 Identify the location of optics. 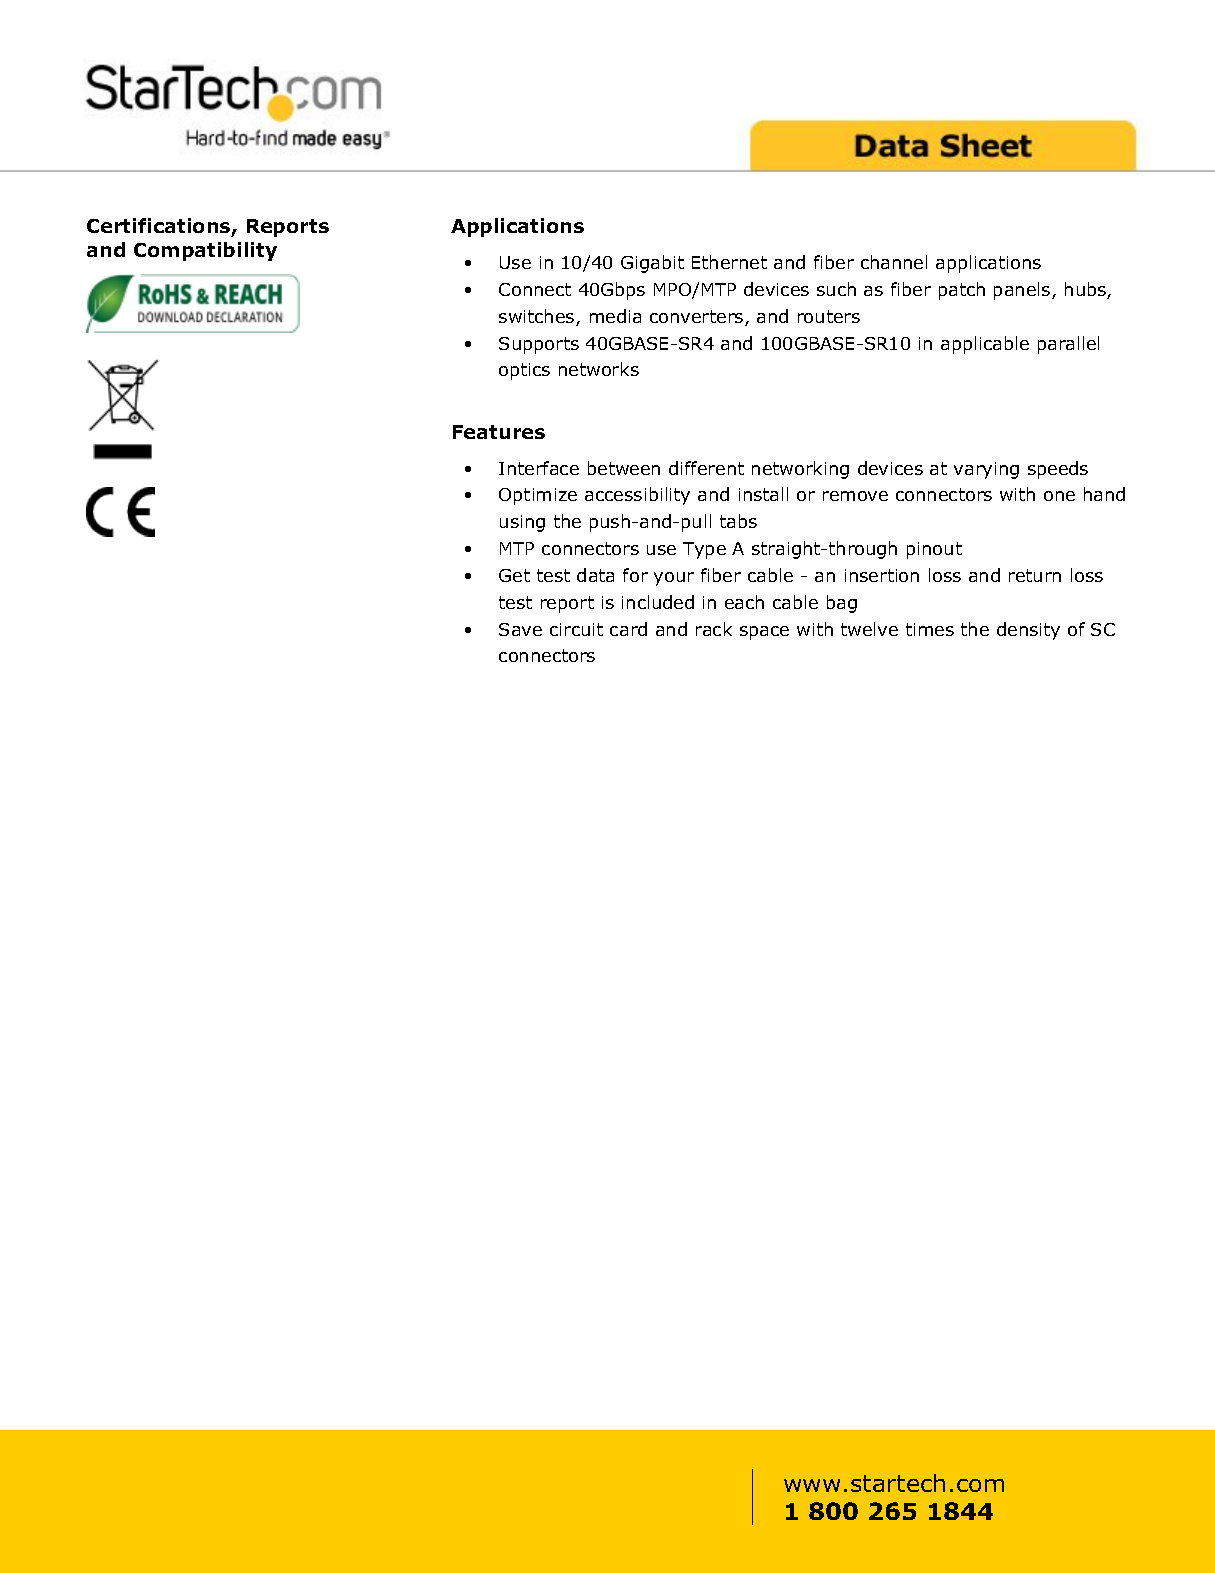
(524, 371).
